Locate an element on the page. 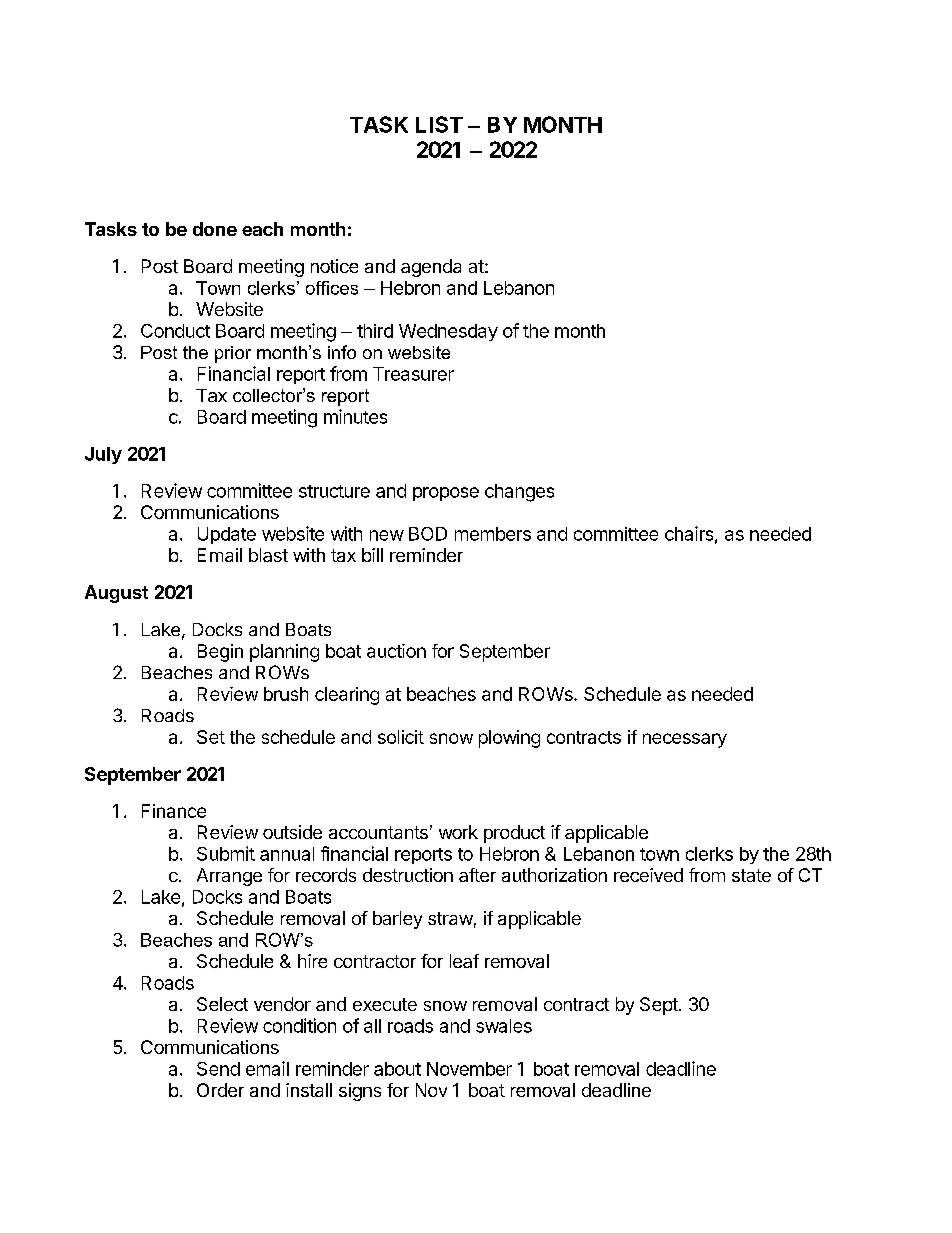 Image resolution: width=952 pixels, height=1233 pixels. members is located at coordinates (493, 534).
